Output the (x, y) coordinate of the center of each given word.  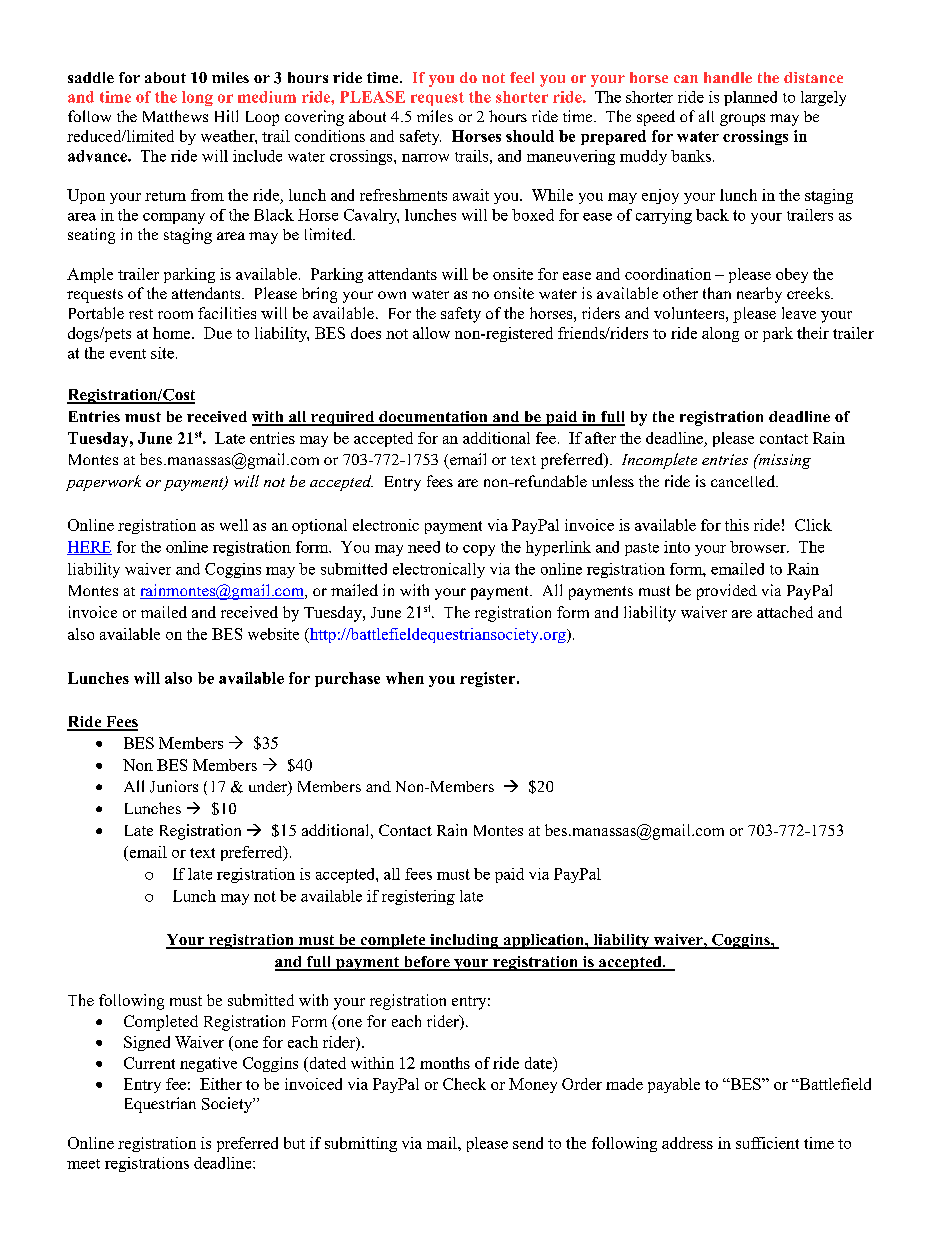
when (405, 678)
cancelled (744, 481)
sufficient (767, 1143)
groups (742, 120)
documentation (433, 418)
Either (221, 1084)
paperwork (103, 483)
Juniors (174, 786)
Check (464, 1084)
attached (785, 612)
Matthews (175, 116)
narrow (425, 158)
